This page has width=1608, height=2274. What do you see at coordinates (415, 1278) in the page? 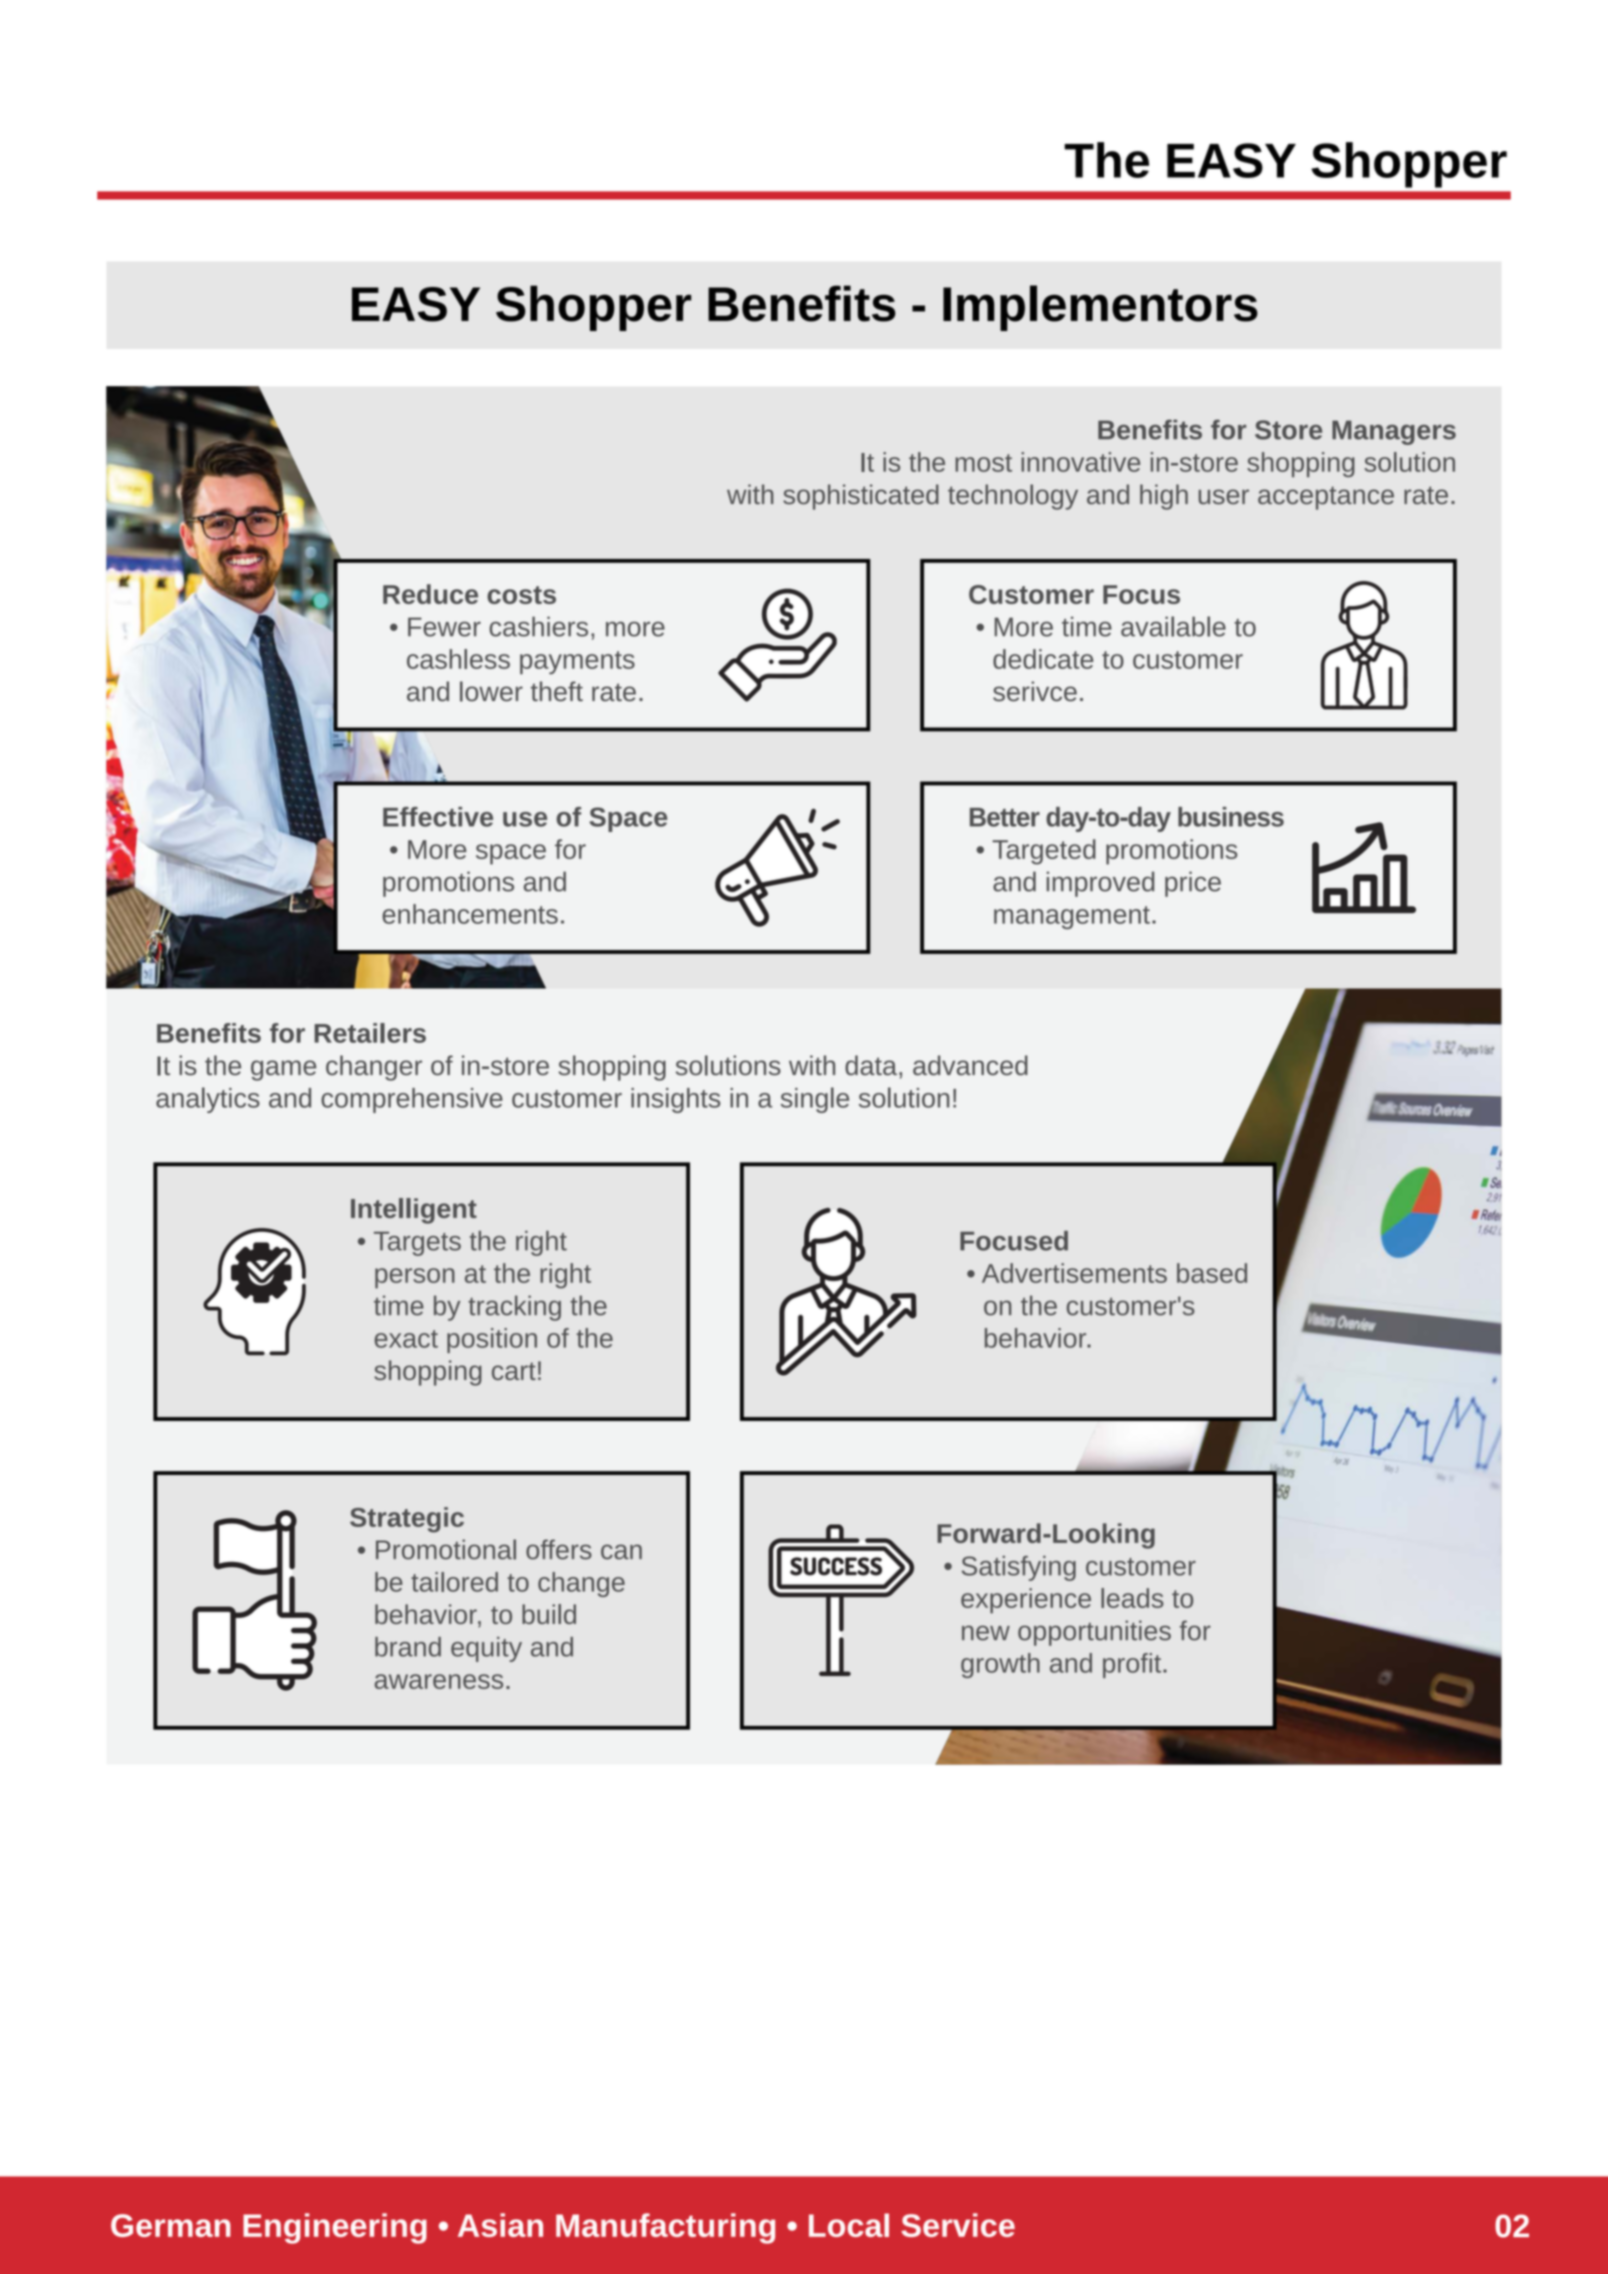
I see `person` at bounding box center [415, 1278].
